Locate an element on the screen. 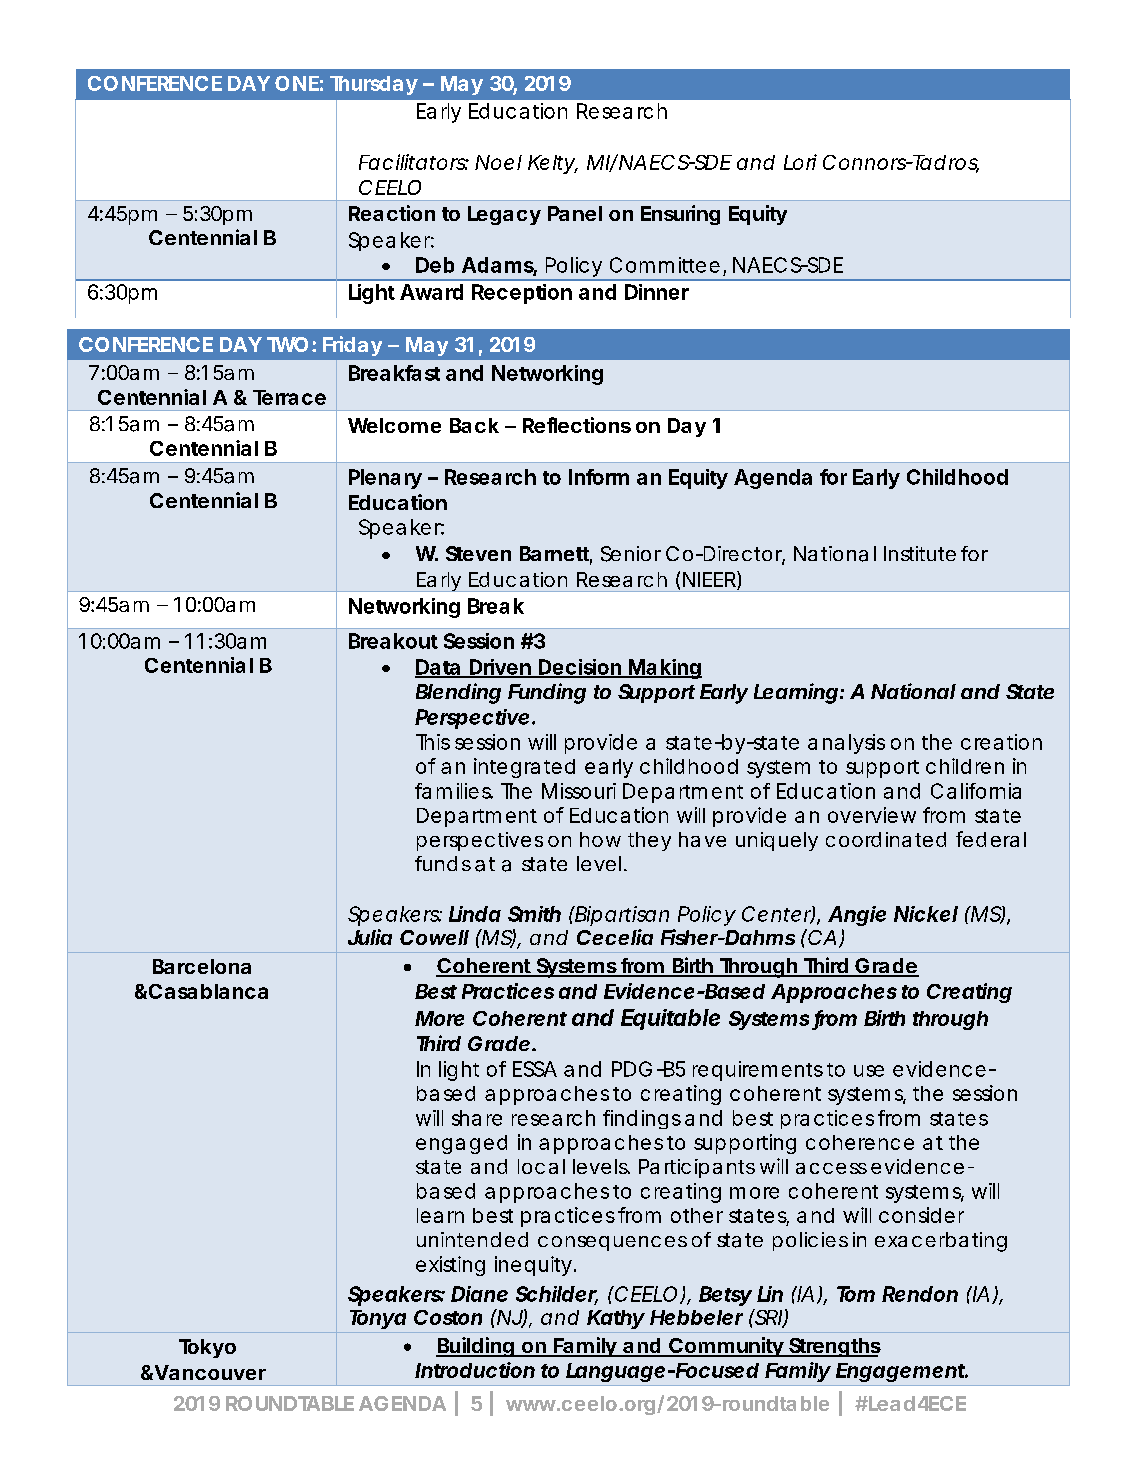  analysis is located at coordinates (846, 744).
